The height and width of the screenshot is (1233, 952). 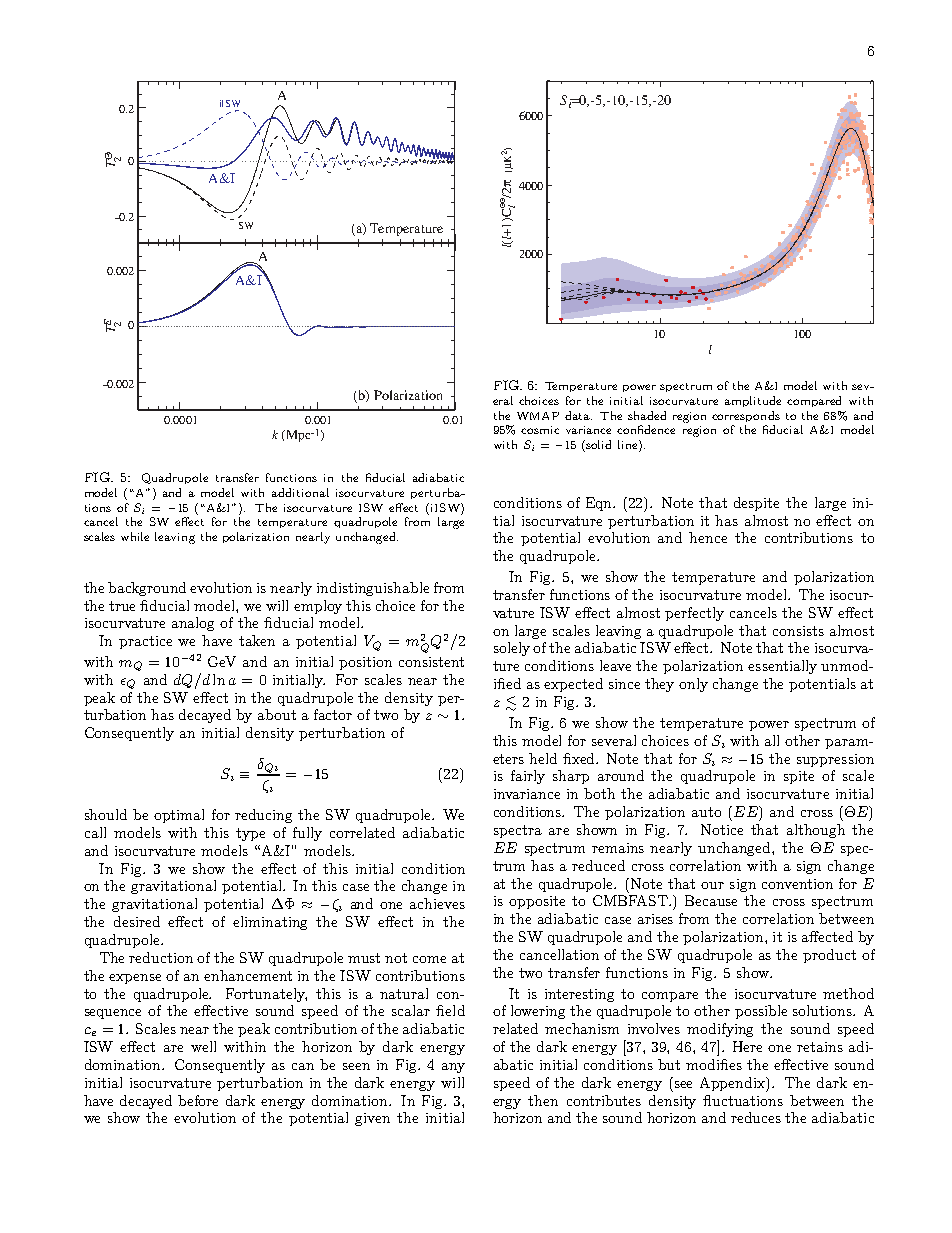 What do you see at coordinates (756, 1117) in the screenshot?
I see `reduces` at bounding box center [756, 1117].
